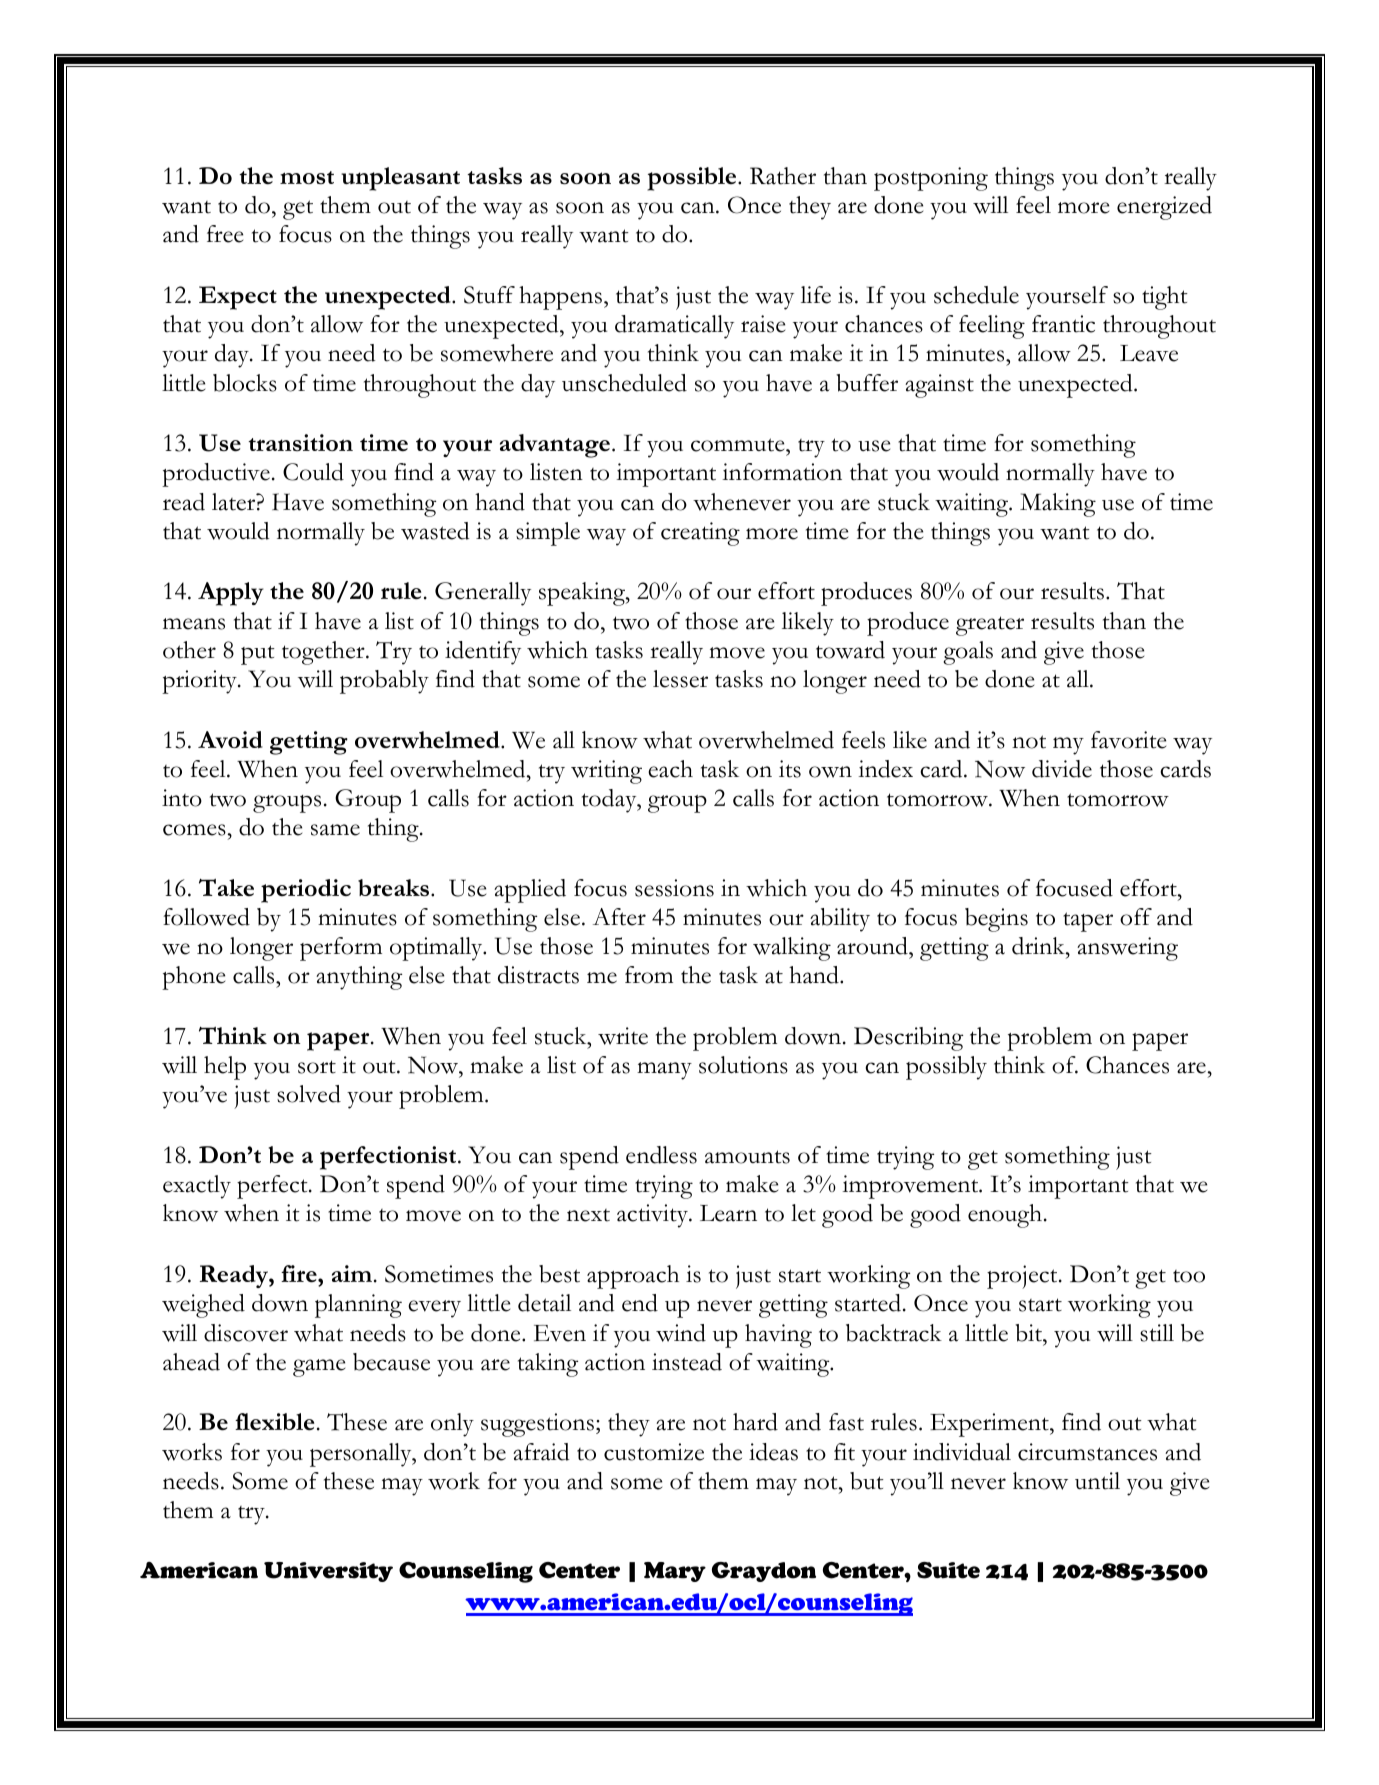 Image resolution: width=1379 pixels, height=1785 pixels. Describe the element at coordinates (300, 1274) in the screenshot. I see `fire` at that location.
